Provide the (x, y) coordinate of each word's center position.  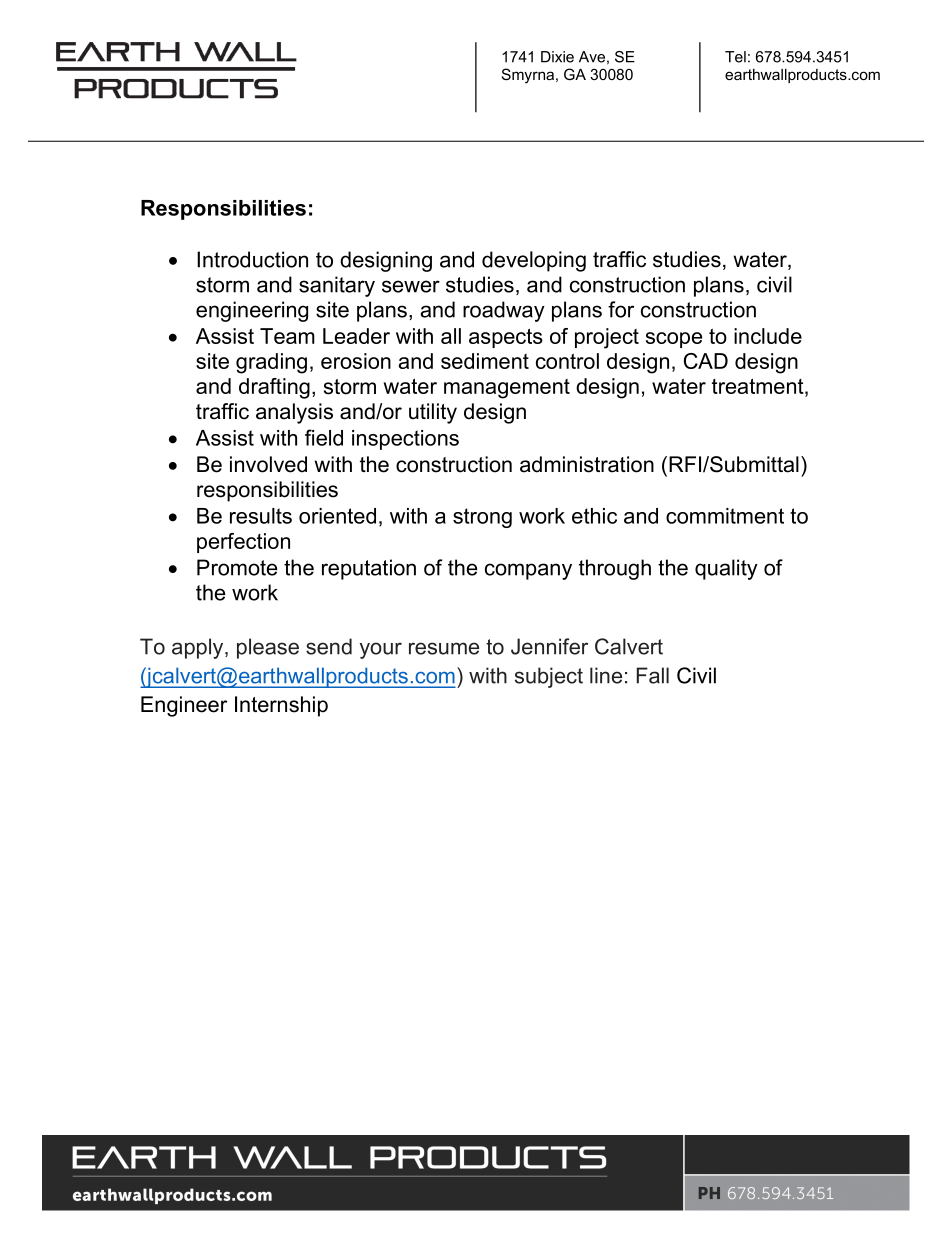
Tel (735, 57)
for (621, 309)
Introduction (252, 259)
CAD (706, 361)
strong (482, 518)
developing (534, 261)
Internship (281, 706)
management (507, 389)
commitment (725, 516)
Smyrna (529, 76)
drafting (274, 388)
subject (549, 677)
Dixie (557, 57)
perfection (243, 543)
